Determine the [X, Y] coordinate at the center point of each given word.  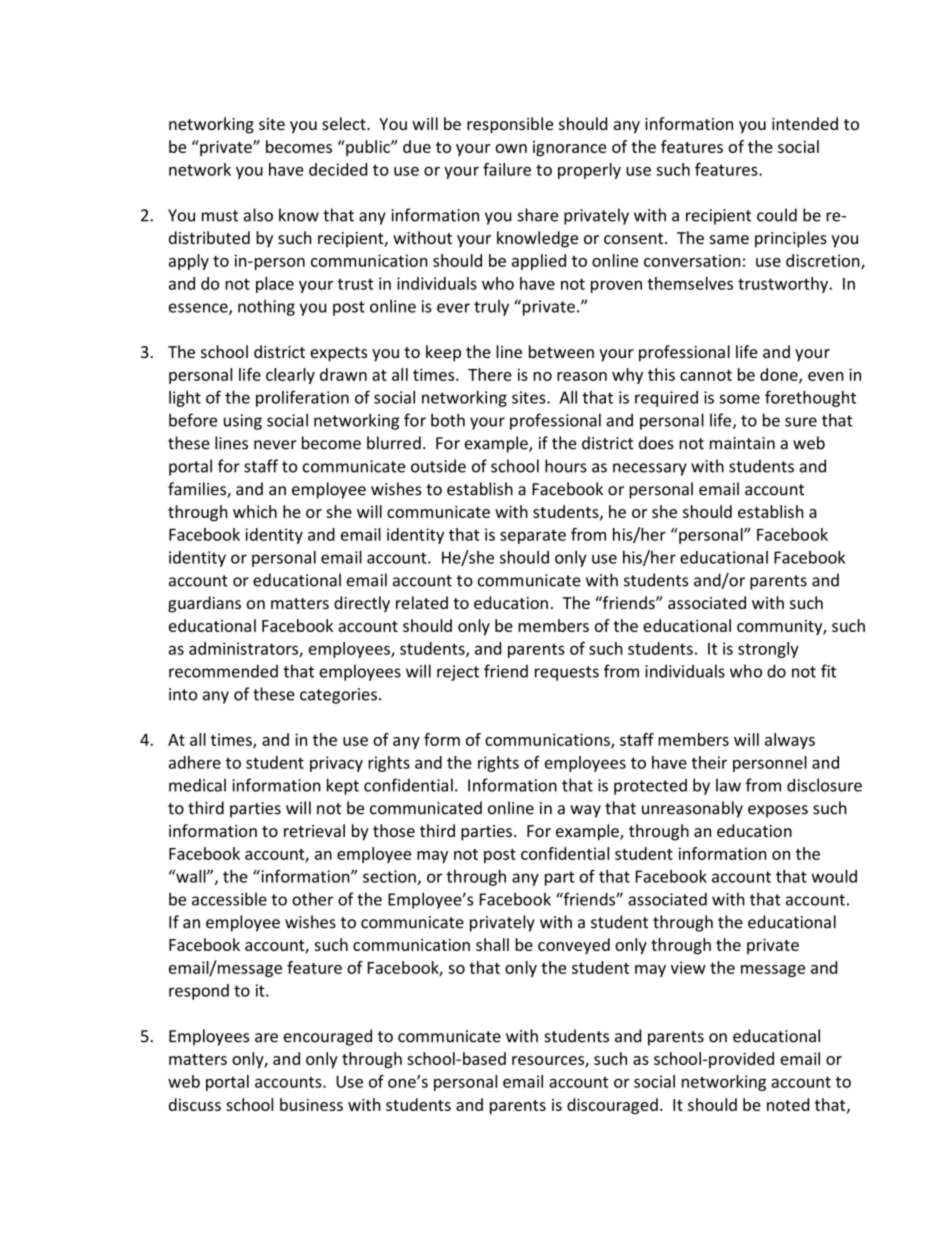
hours [566, 466]
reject [458, 673]
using [243, 422]
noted [788, 1104]
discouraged [612, 1106]
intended [805, 123]
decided [338, 169]
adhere [195, 762]
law [728, 785]
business [311, 1104]
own [511, 148]
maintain [742, 443]
